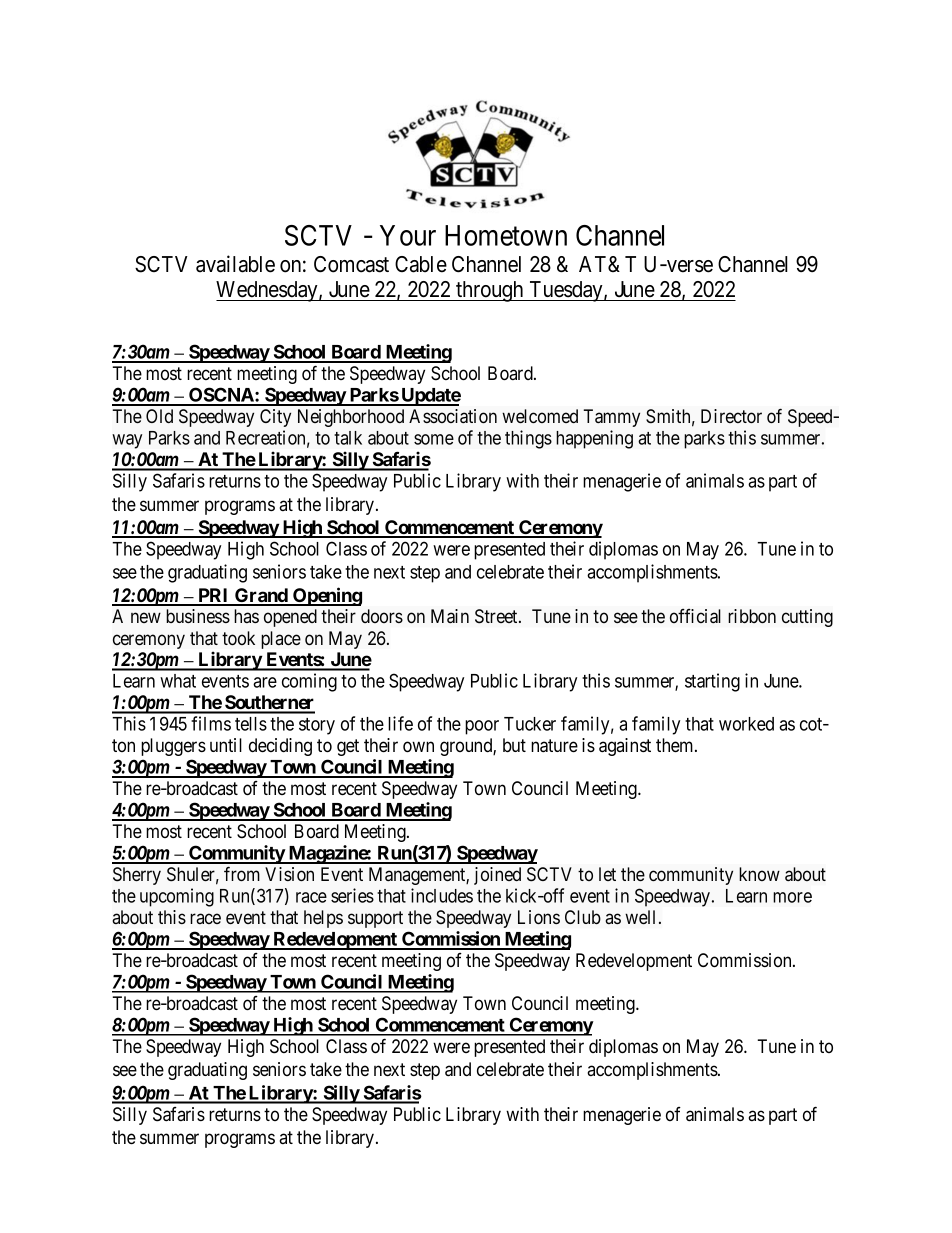 Image resolution: width=952 pixels, height=1233 pixels. Describe the element at coordinates (235, 264) in the image. I see `available` at that location.
